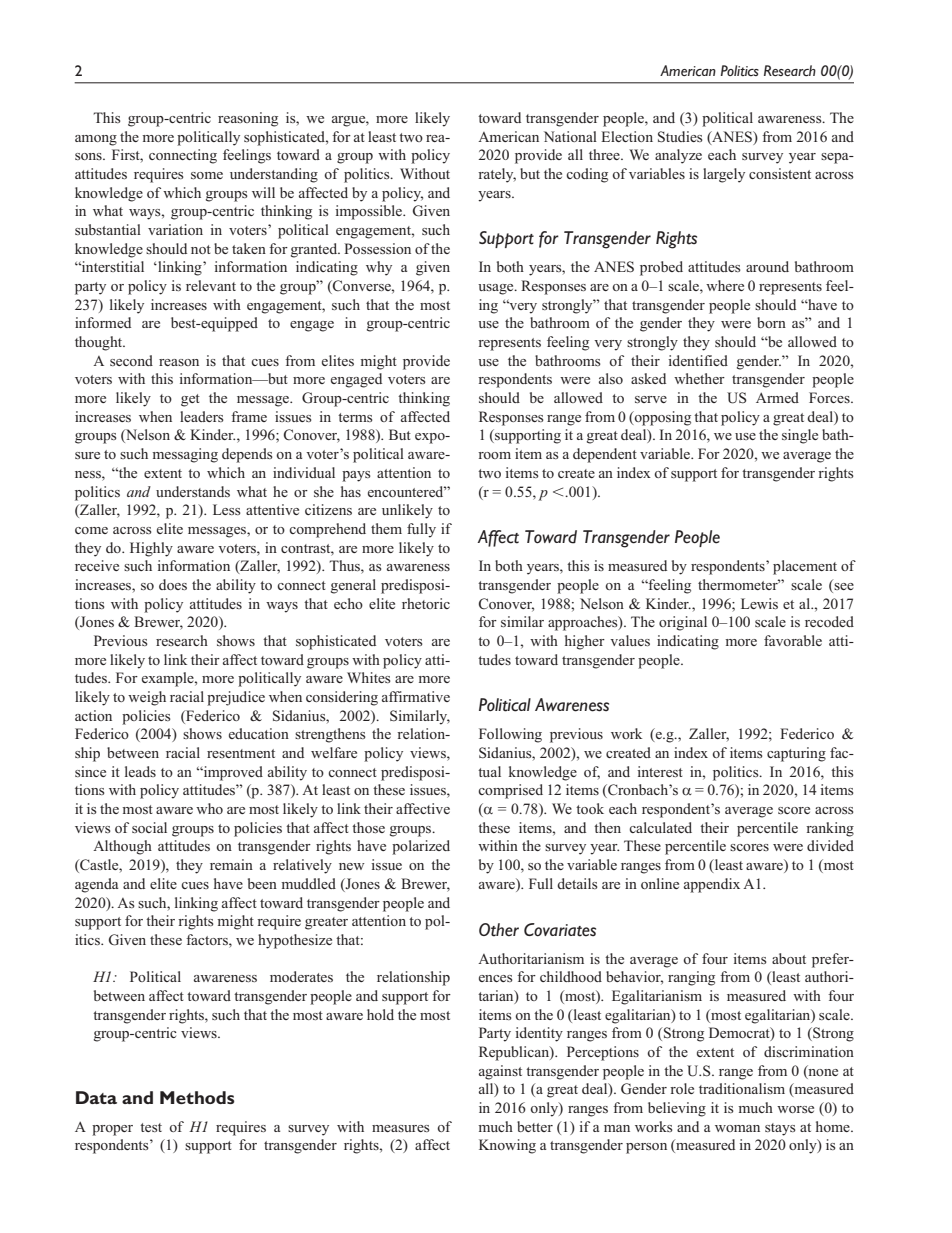  I want to click on woman, so click(737, 1128).
